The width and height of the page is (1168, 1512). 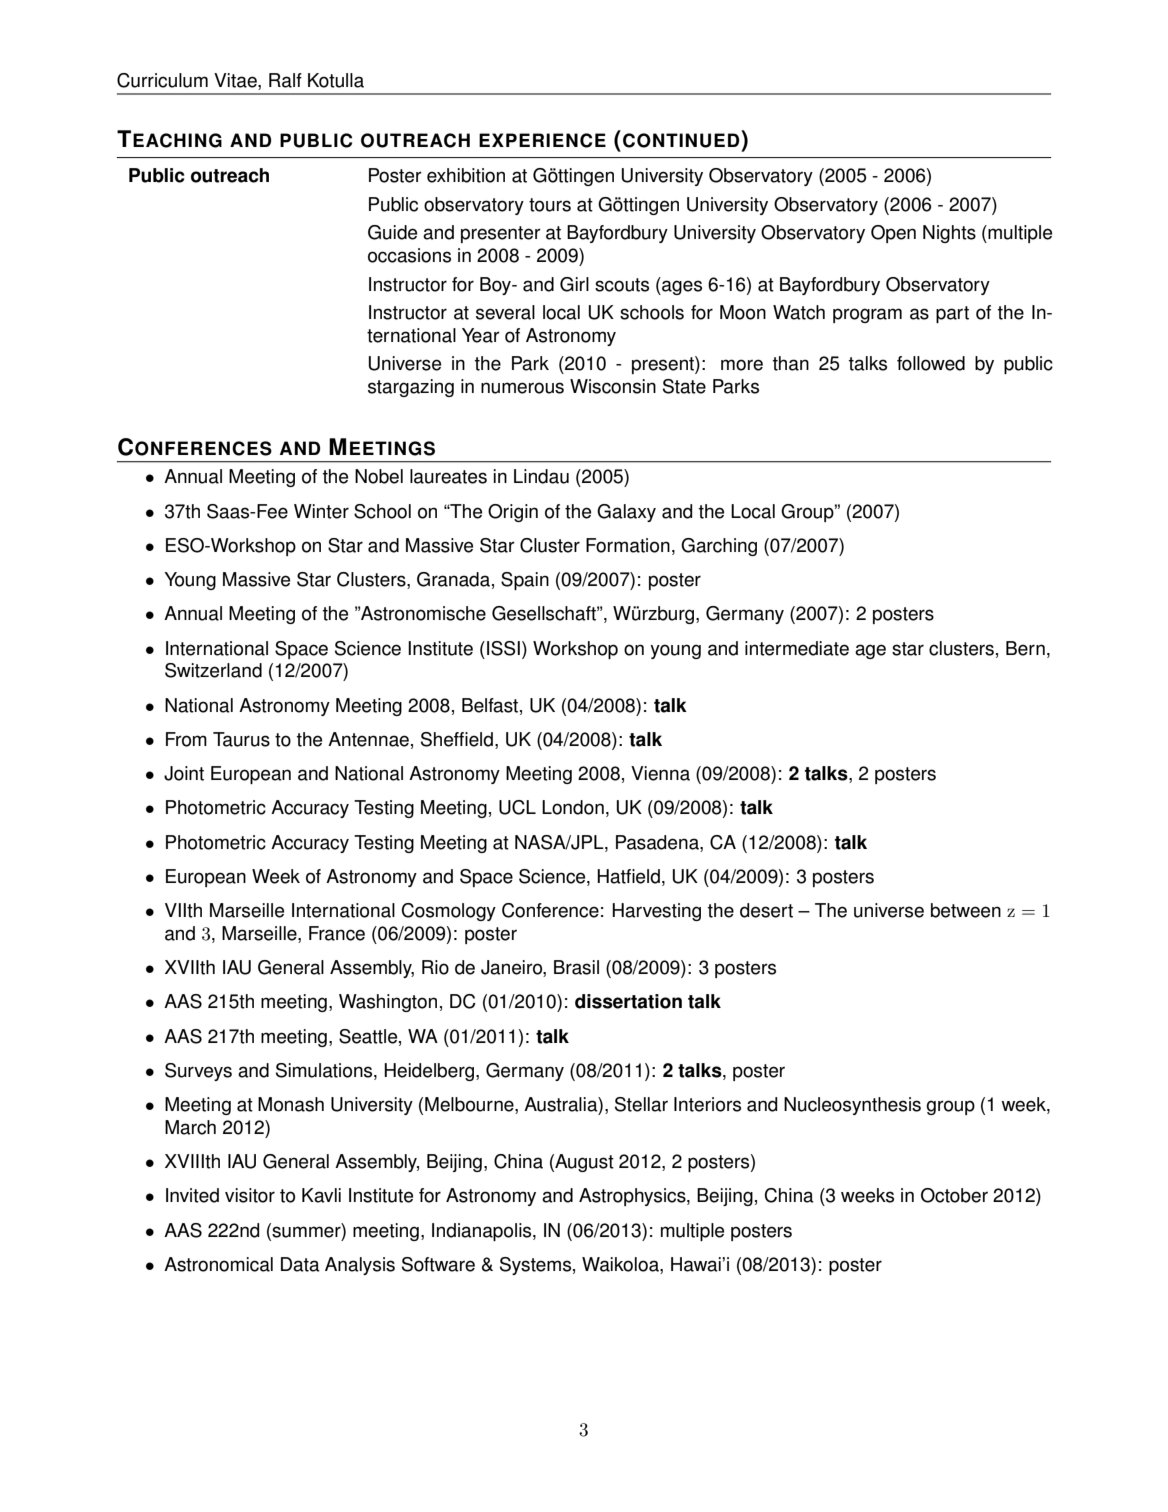 I want to click on between, so click(x=966, y=910).
